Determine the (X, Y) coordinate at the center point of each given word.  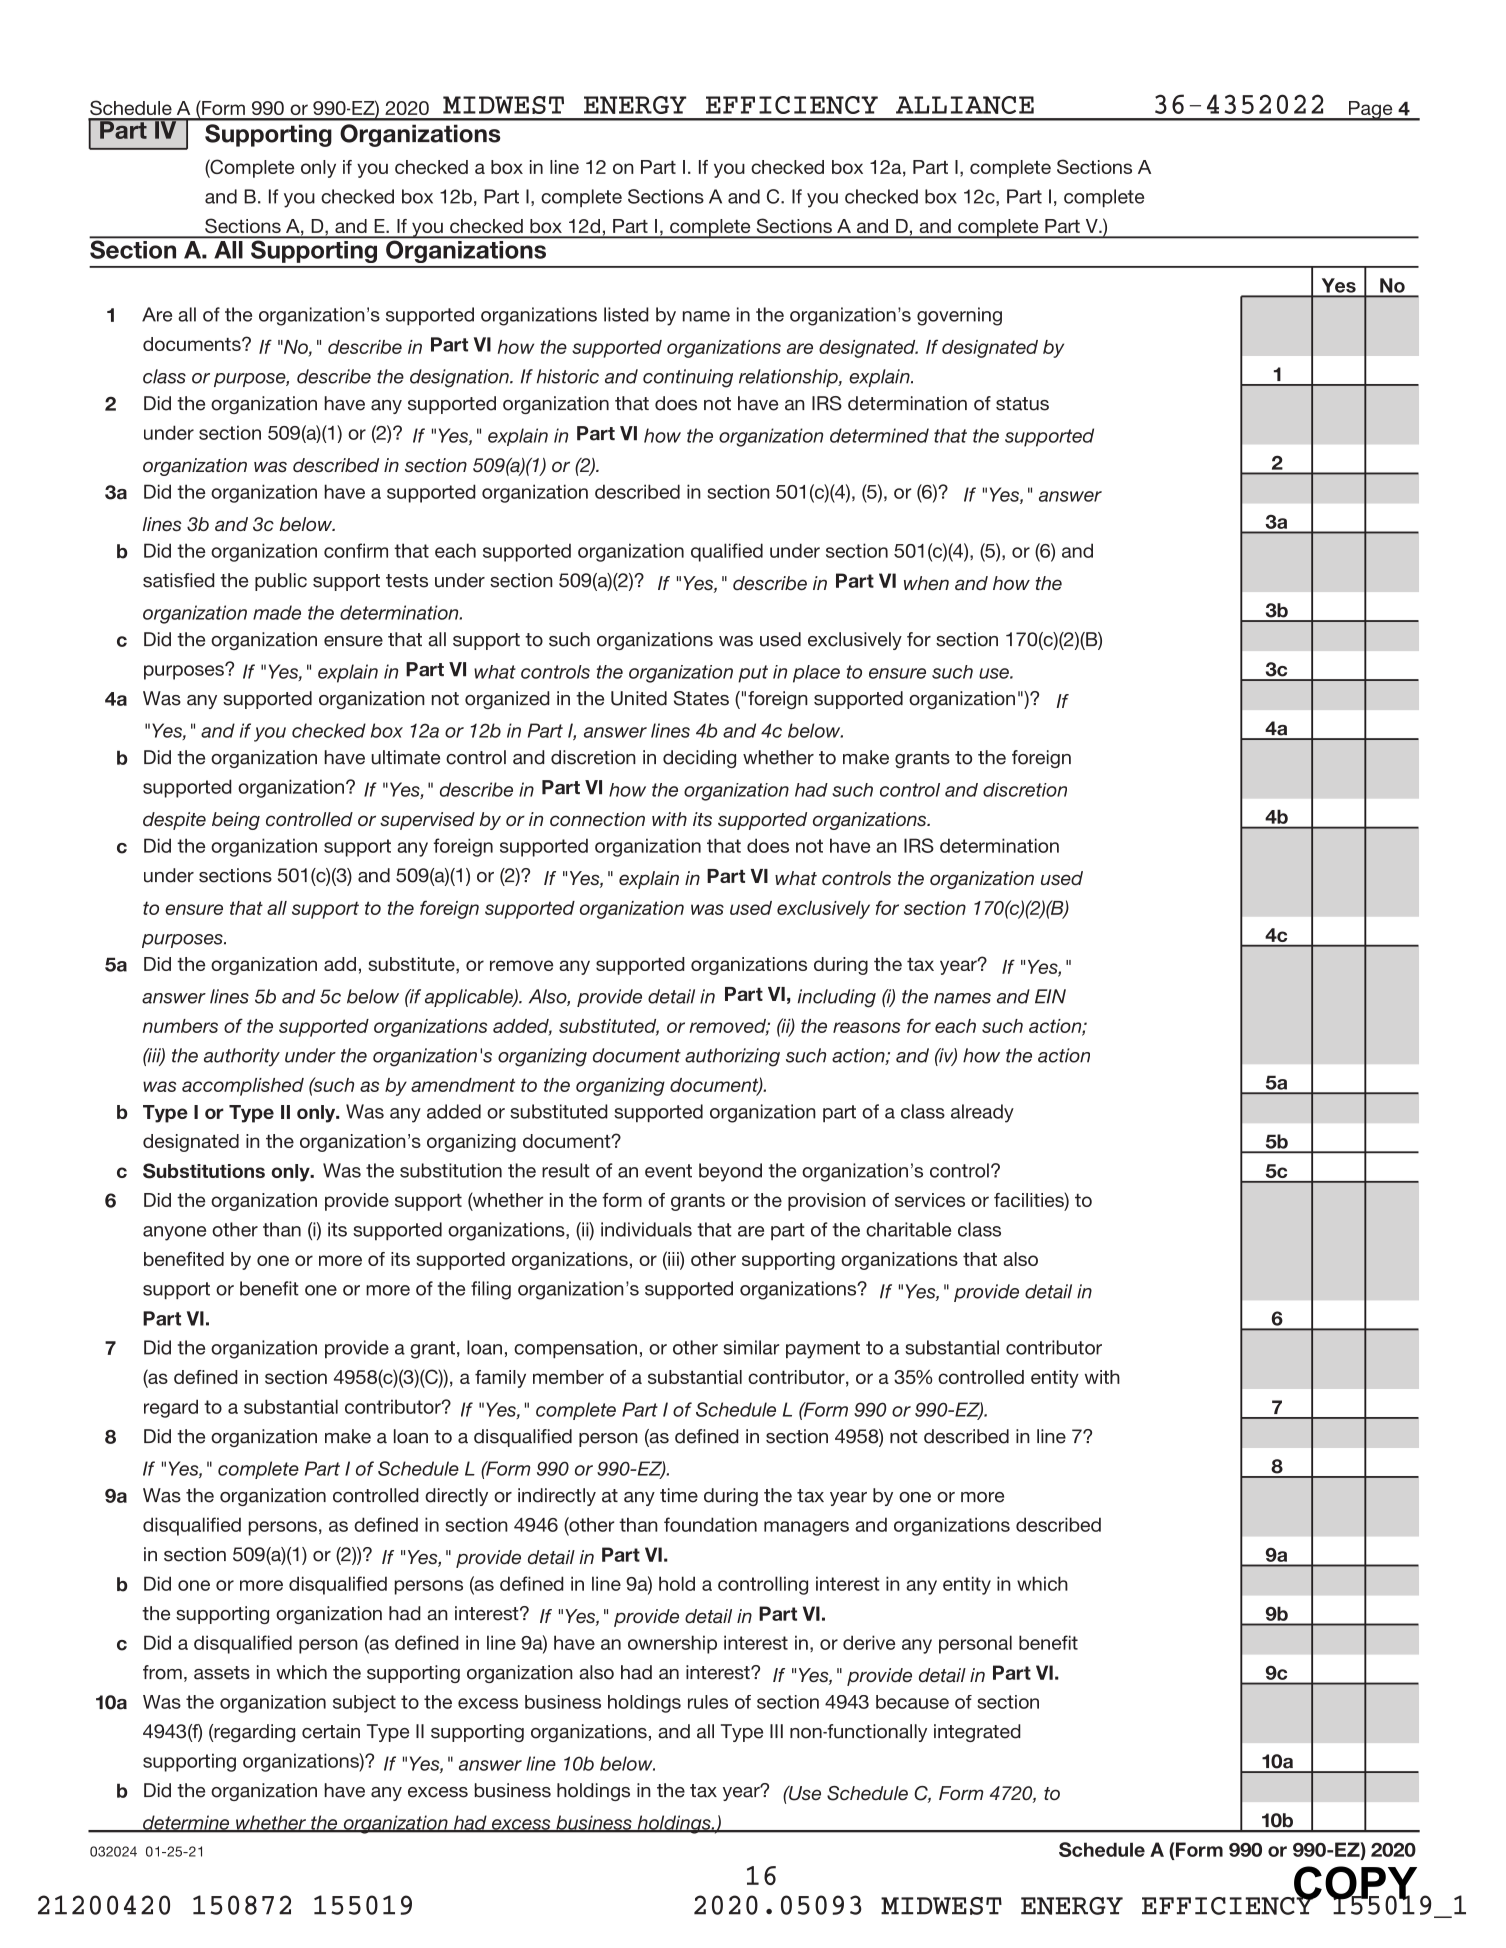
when (926, 583)
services (930, 1200)
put (753, 674)
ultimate (405, 757)
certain (331, 1731)
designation (460, 378)
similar (751, 1347)
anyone (174, 1233)
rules (708, 1702)
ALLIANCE (965, 105)
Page (1370, 111)
